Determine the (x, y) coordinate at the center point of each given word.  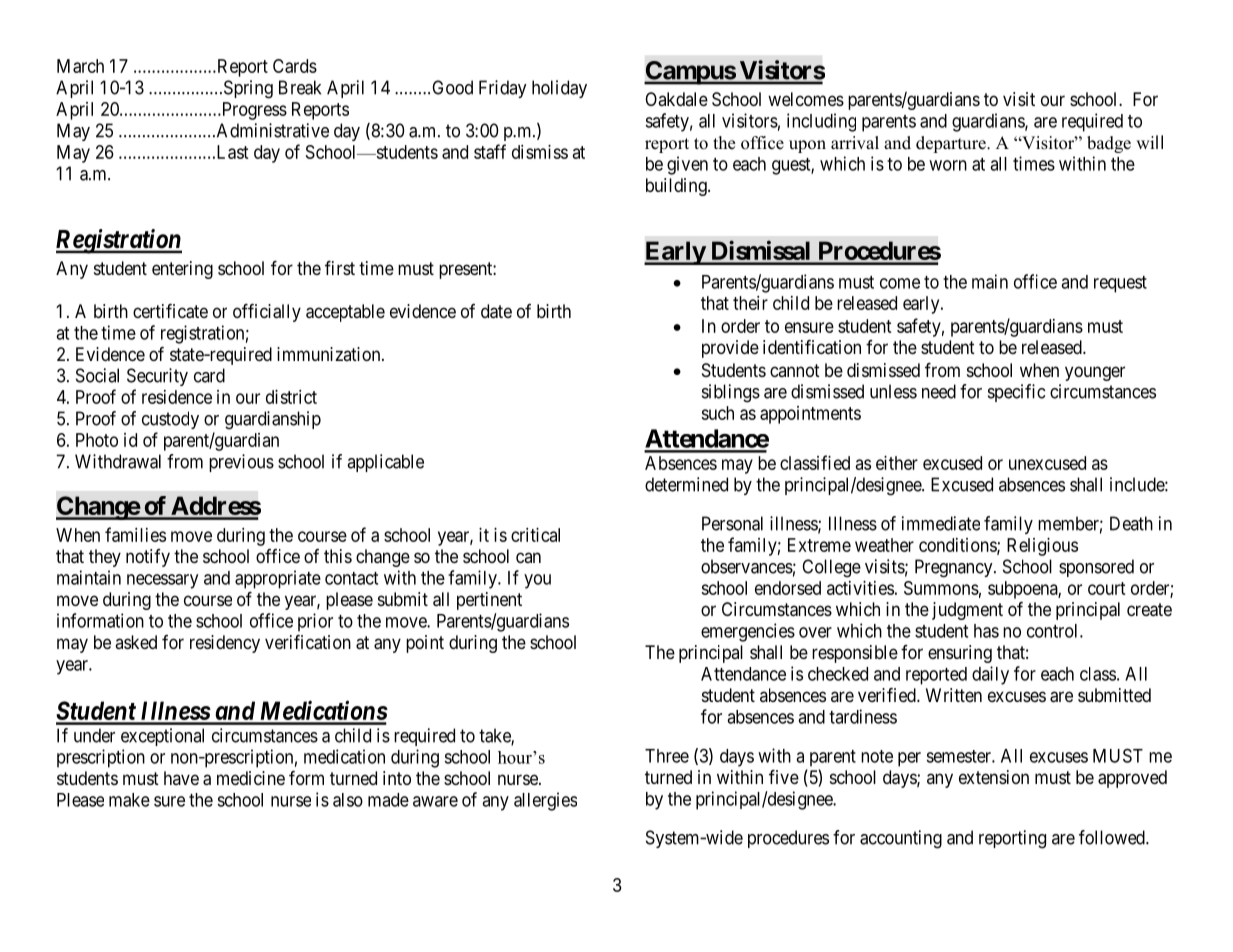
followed (1113, 837)
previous (241, 463)
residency (225, 644)
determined (686, 484)
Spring (247, 89)
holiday (559, 89)
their (750, 303)
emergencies (748, 632)
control (1054, 631)
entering (182, 270)
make (129, 800)
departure (952, 144)
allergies (545, 801)
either (897, 463)
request (1120, 284)
